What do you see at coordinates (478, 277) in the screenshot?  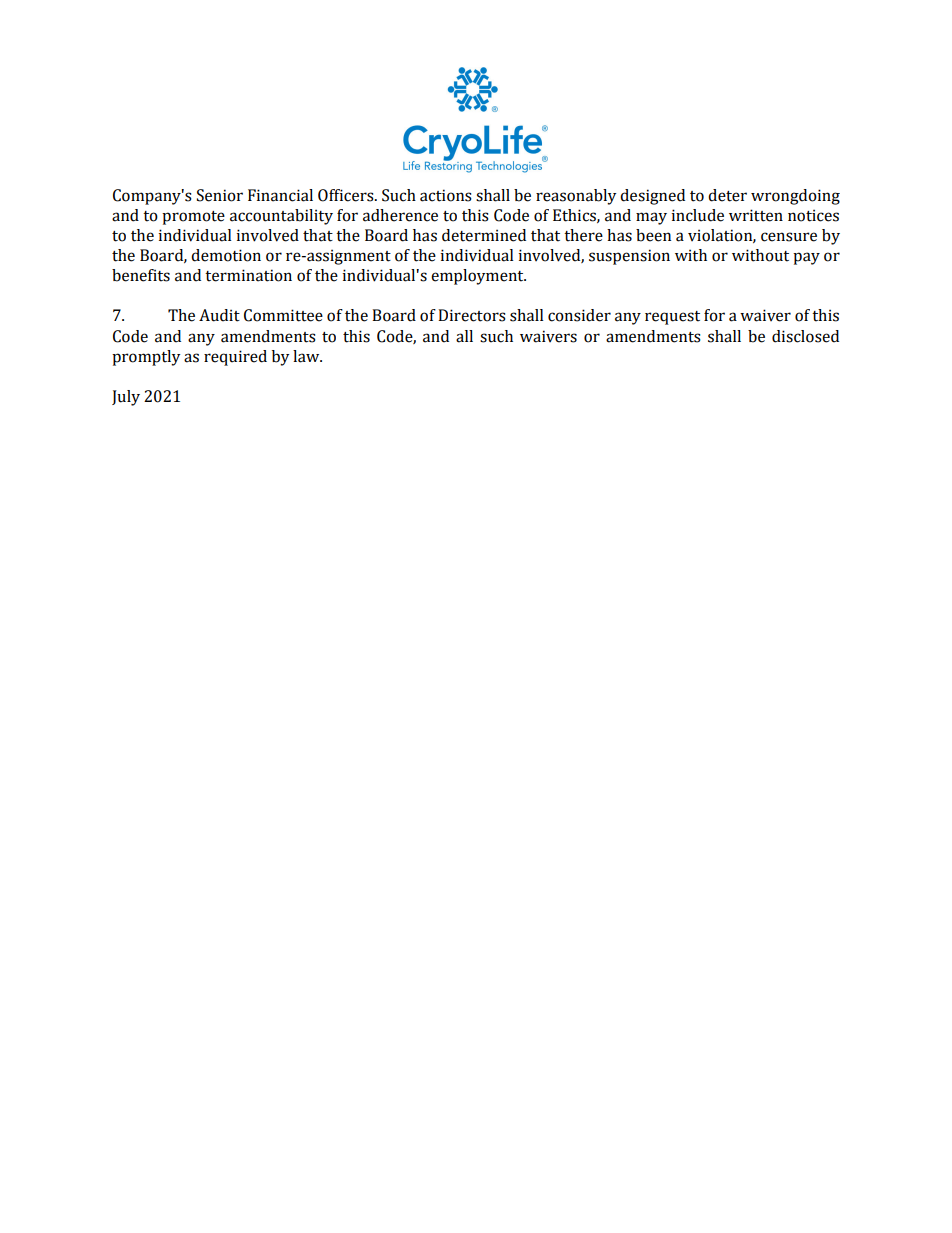 I see `employment` at bounding box center [478, 277].
